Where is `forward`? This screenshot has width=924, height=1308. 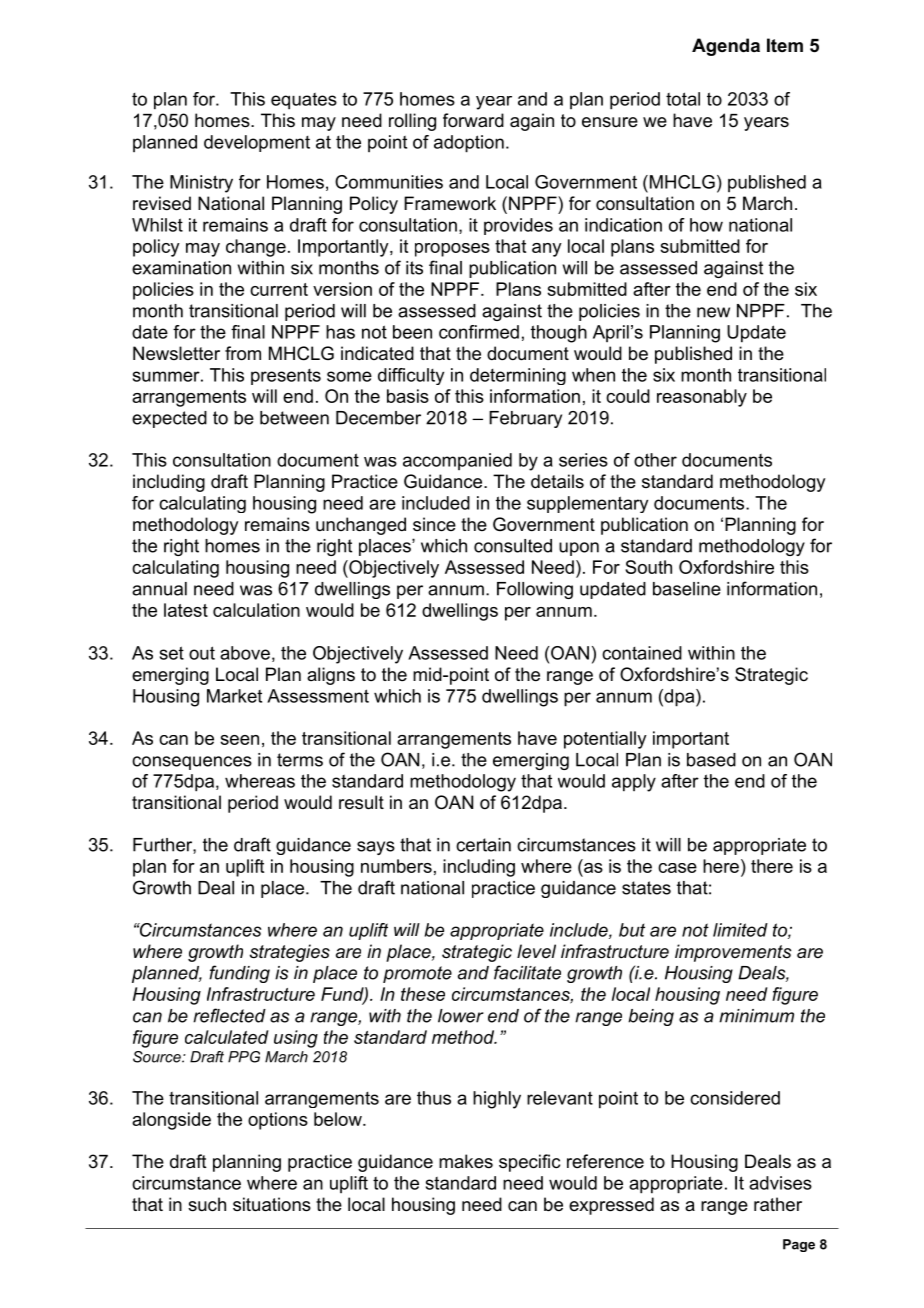
forward is located at coordinates (473, 120).
